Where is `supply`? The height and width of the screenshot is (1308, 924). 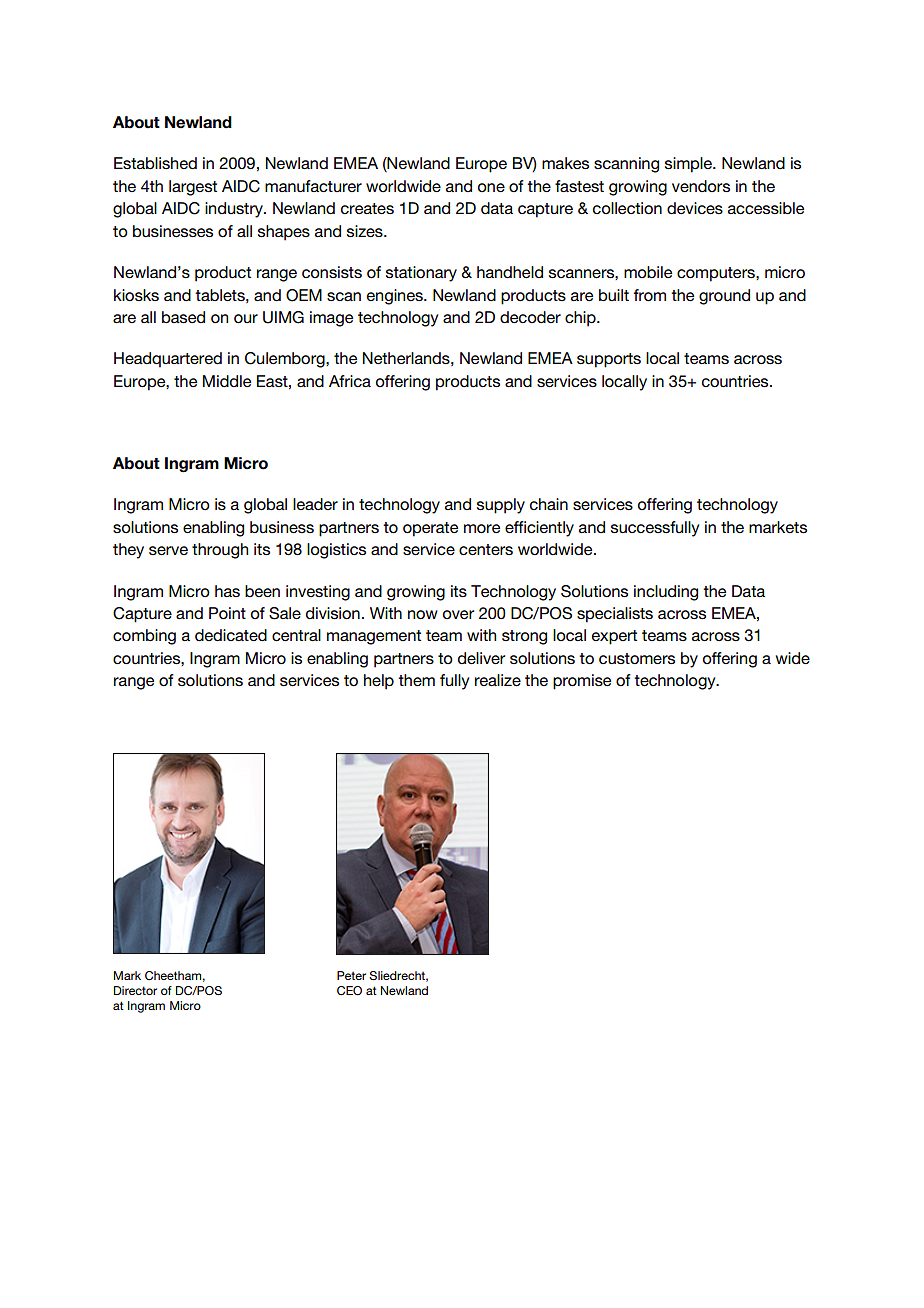 supply is located at coordinates (501, 506).
